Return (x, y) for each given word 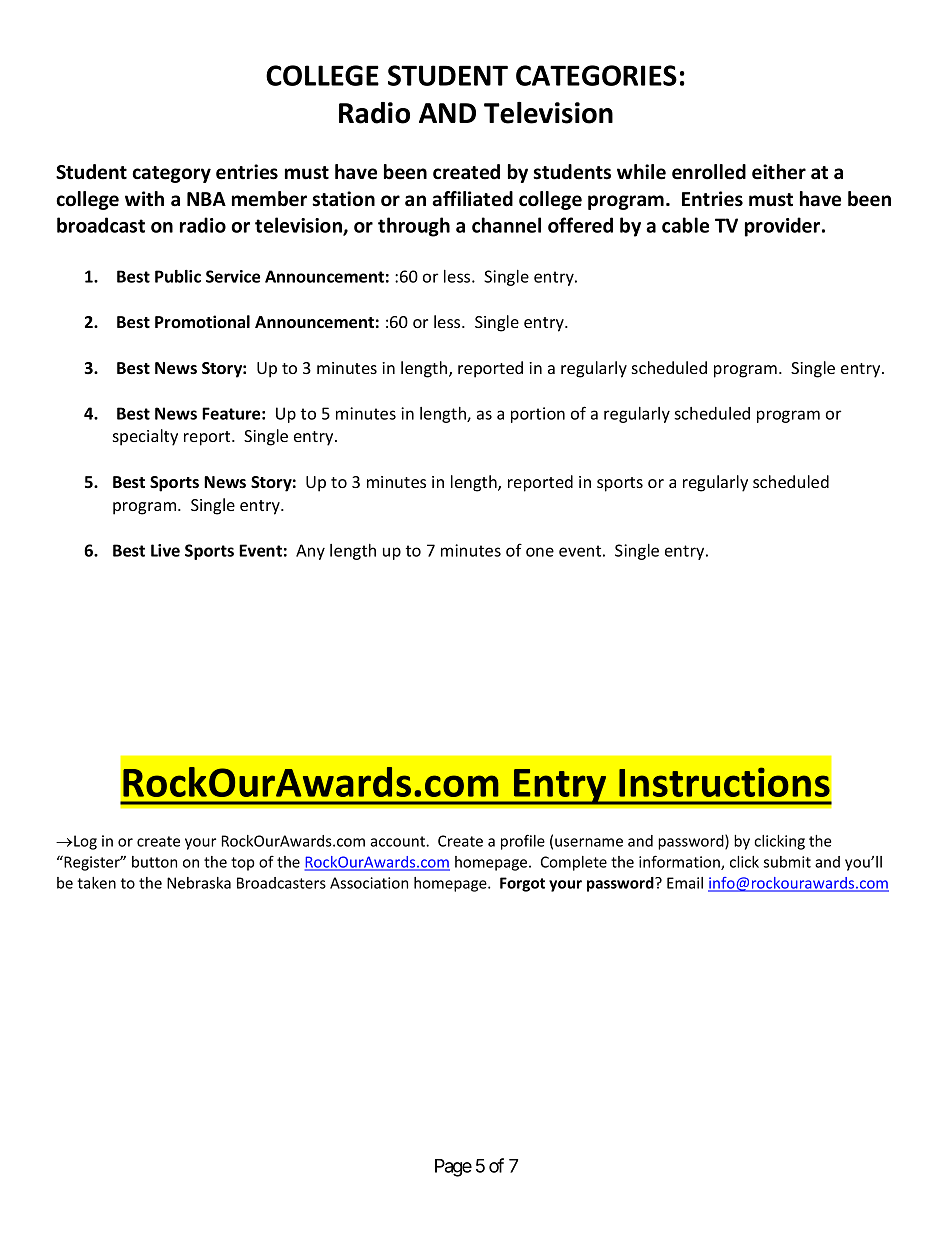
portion (538, 415)
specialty (145, 437)
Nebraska (199, 883)
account (398, 841)
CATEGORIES (596, 75)
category (171, 174)
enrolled (709, 172)
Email (685, 883)
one (540, 552)
